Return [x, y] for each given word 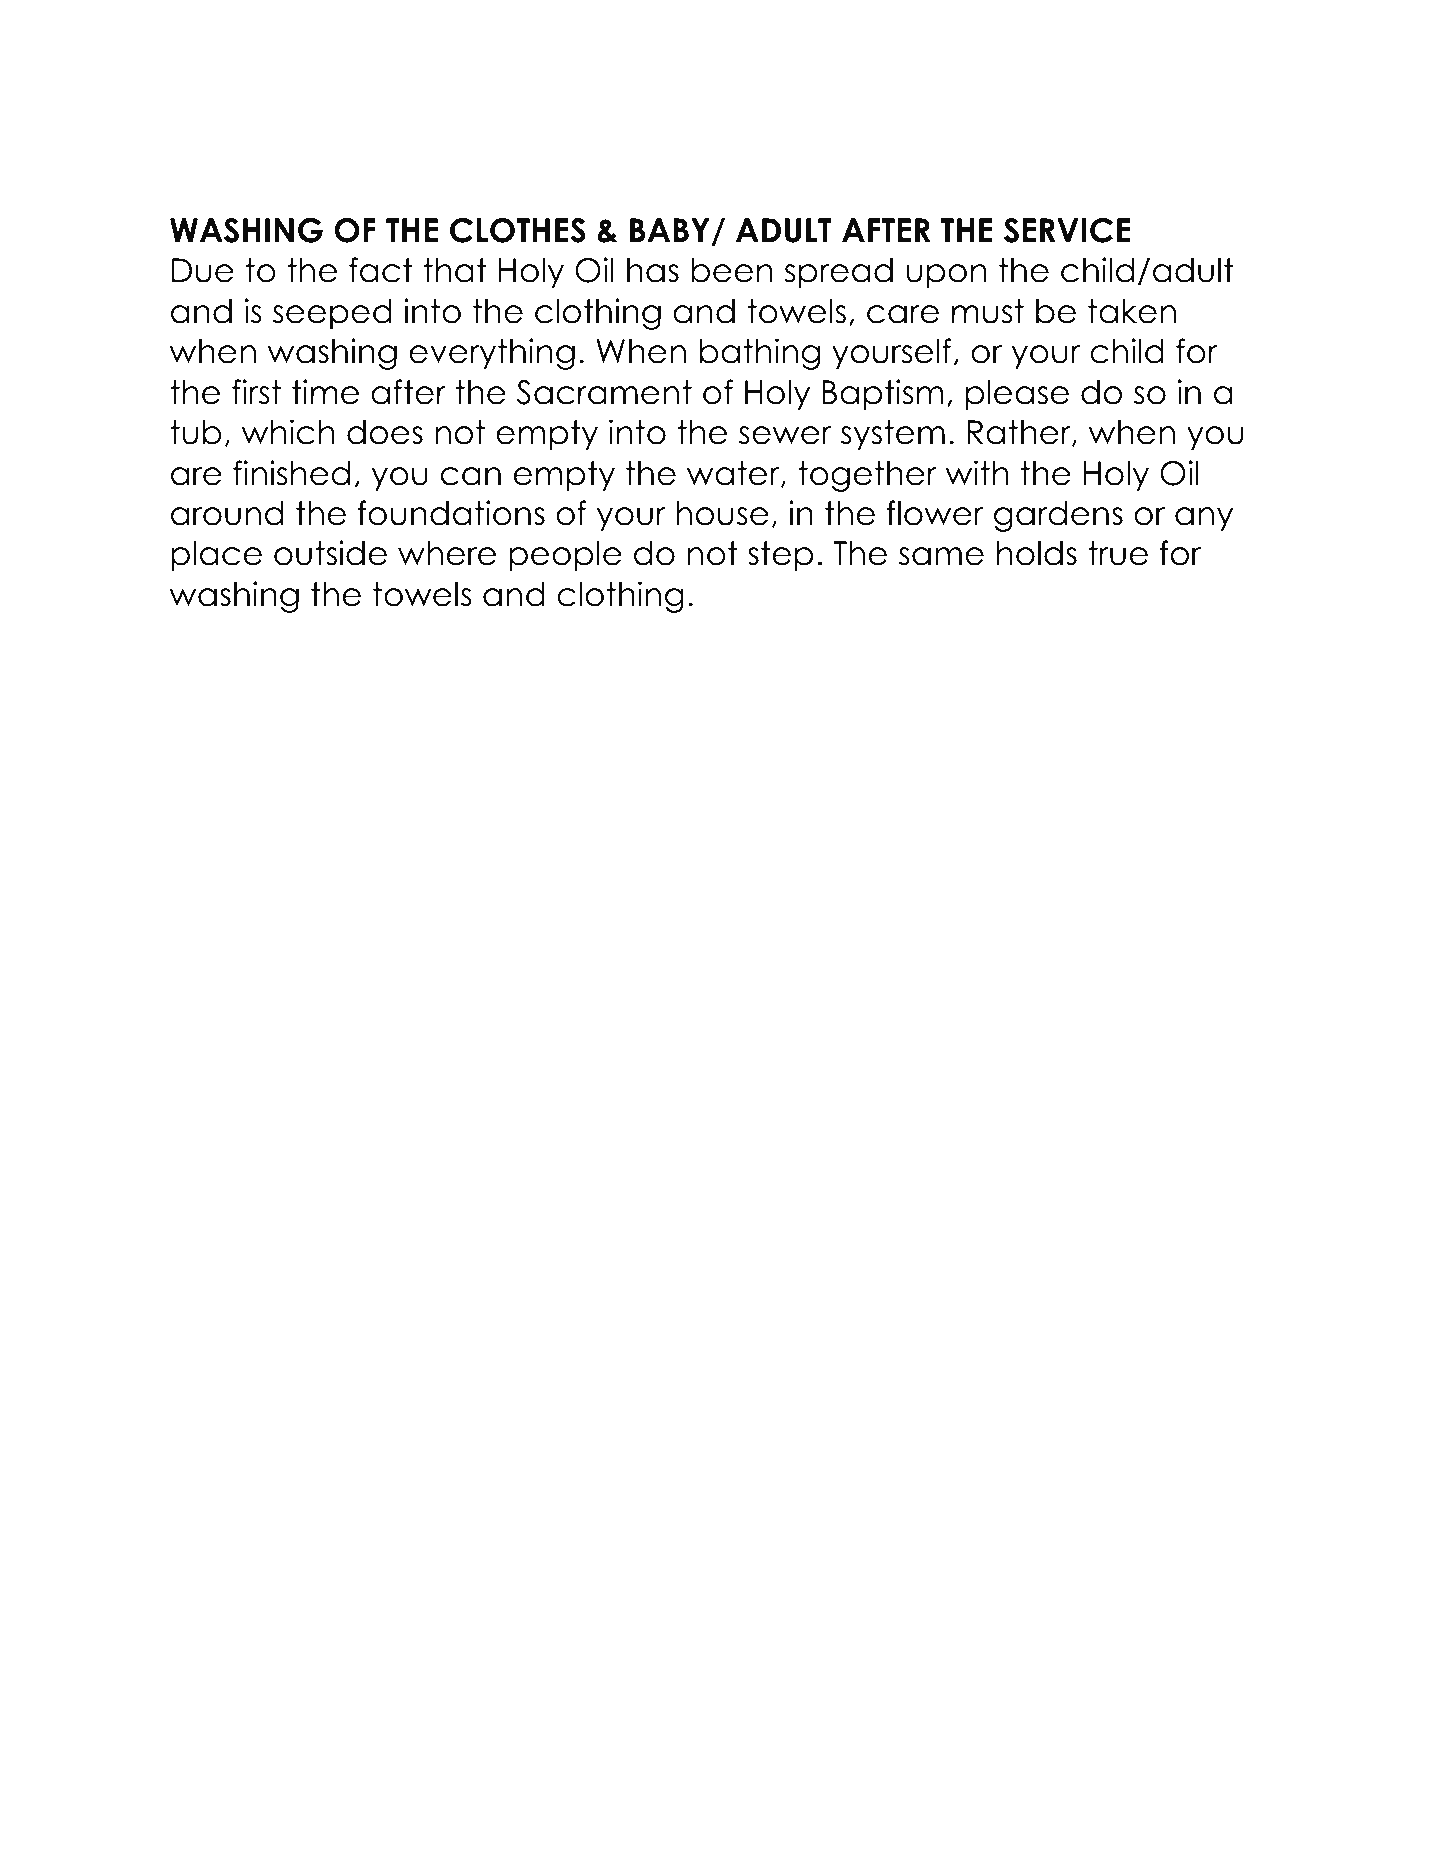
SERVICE [1067, 230]
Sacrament [604, 392]
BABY [670, 230]
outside [330, 553]
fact [381, 270]
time [325, 392]
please [1017, 395]
